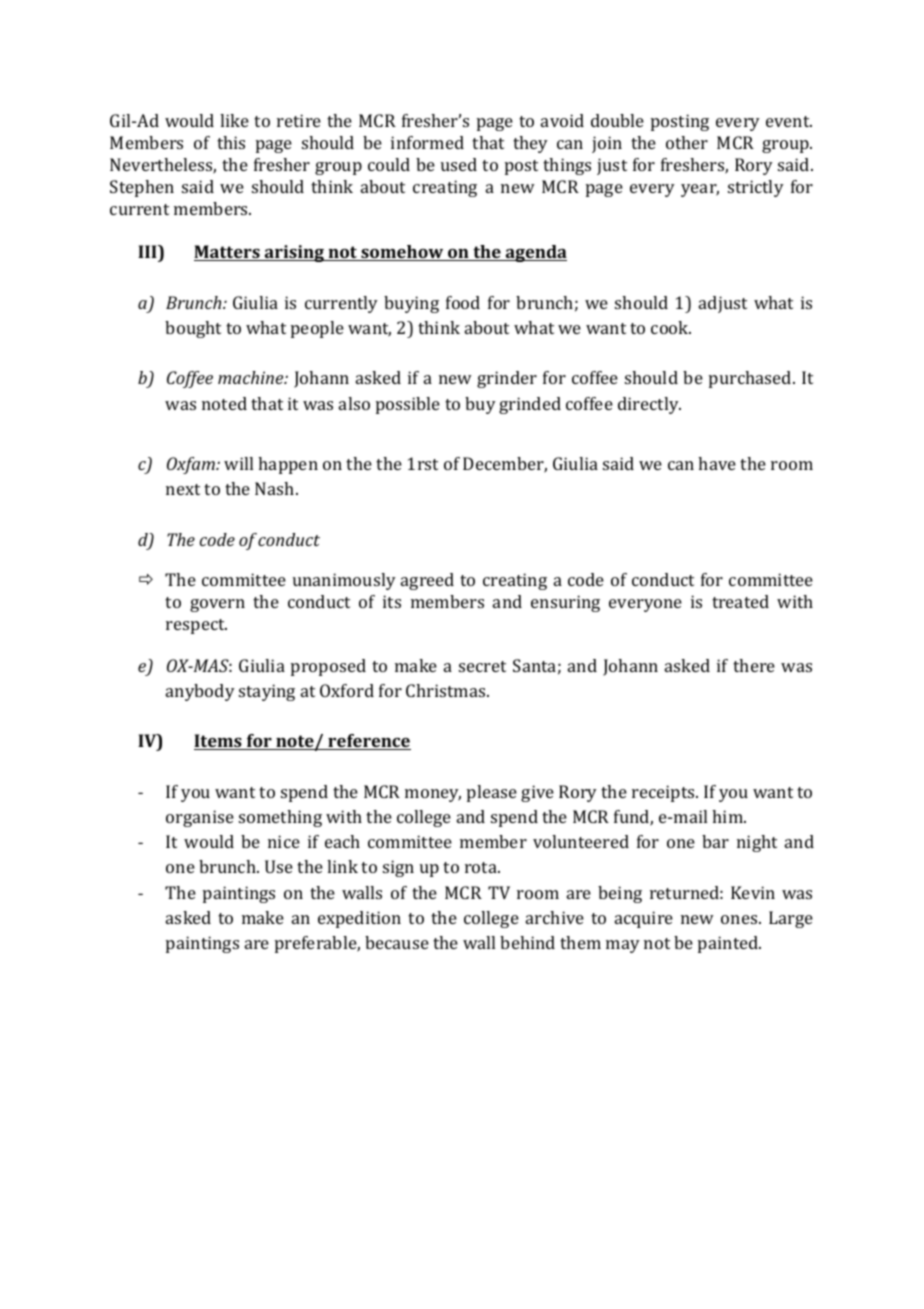 The height and width of the document is (1309, 924). What do you see at coordinates (687, 142) in the document?
I see `other` at bounding box center [687, 142].
